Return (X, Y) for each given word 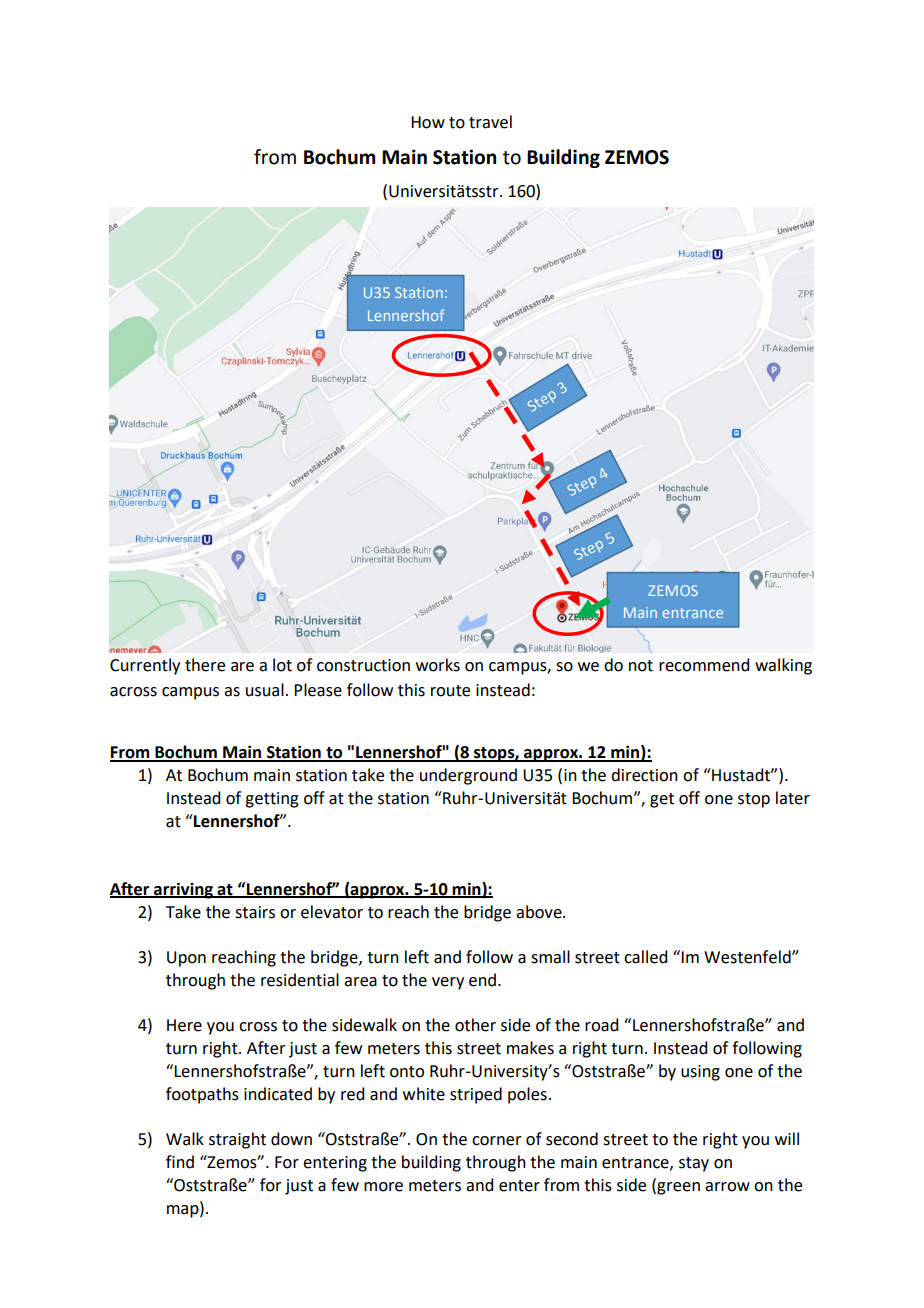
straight (237, 1140)
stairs (255, 912)
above (540, 912)
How (428, 122)
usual (265, 690)
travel (490, 122)
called (645, 957)
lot (282, 665)
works (438, 665)
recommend (704, 665)
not (641, 666)
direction (644, 775)
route (450, 691)
